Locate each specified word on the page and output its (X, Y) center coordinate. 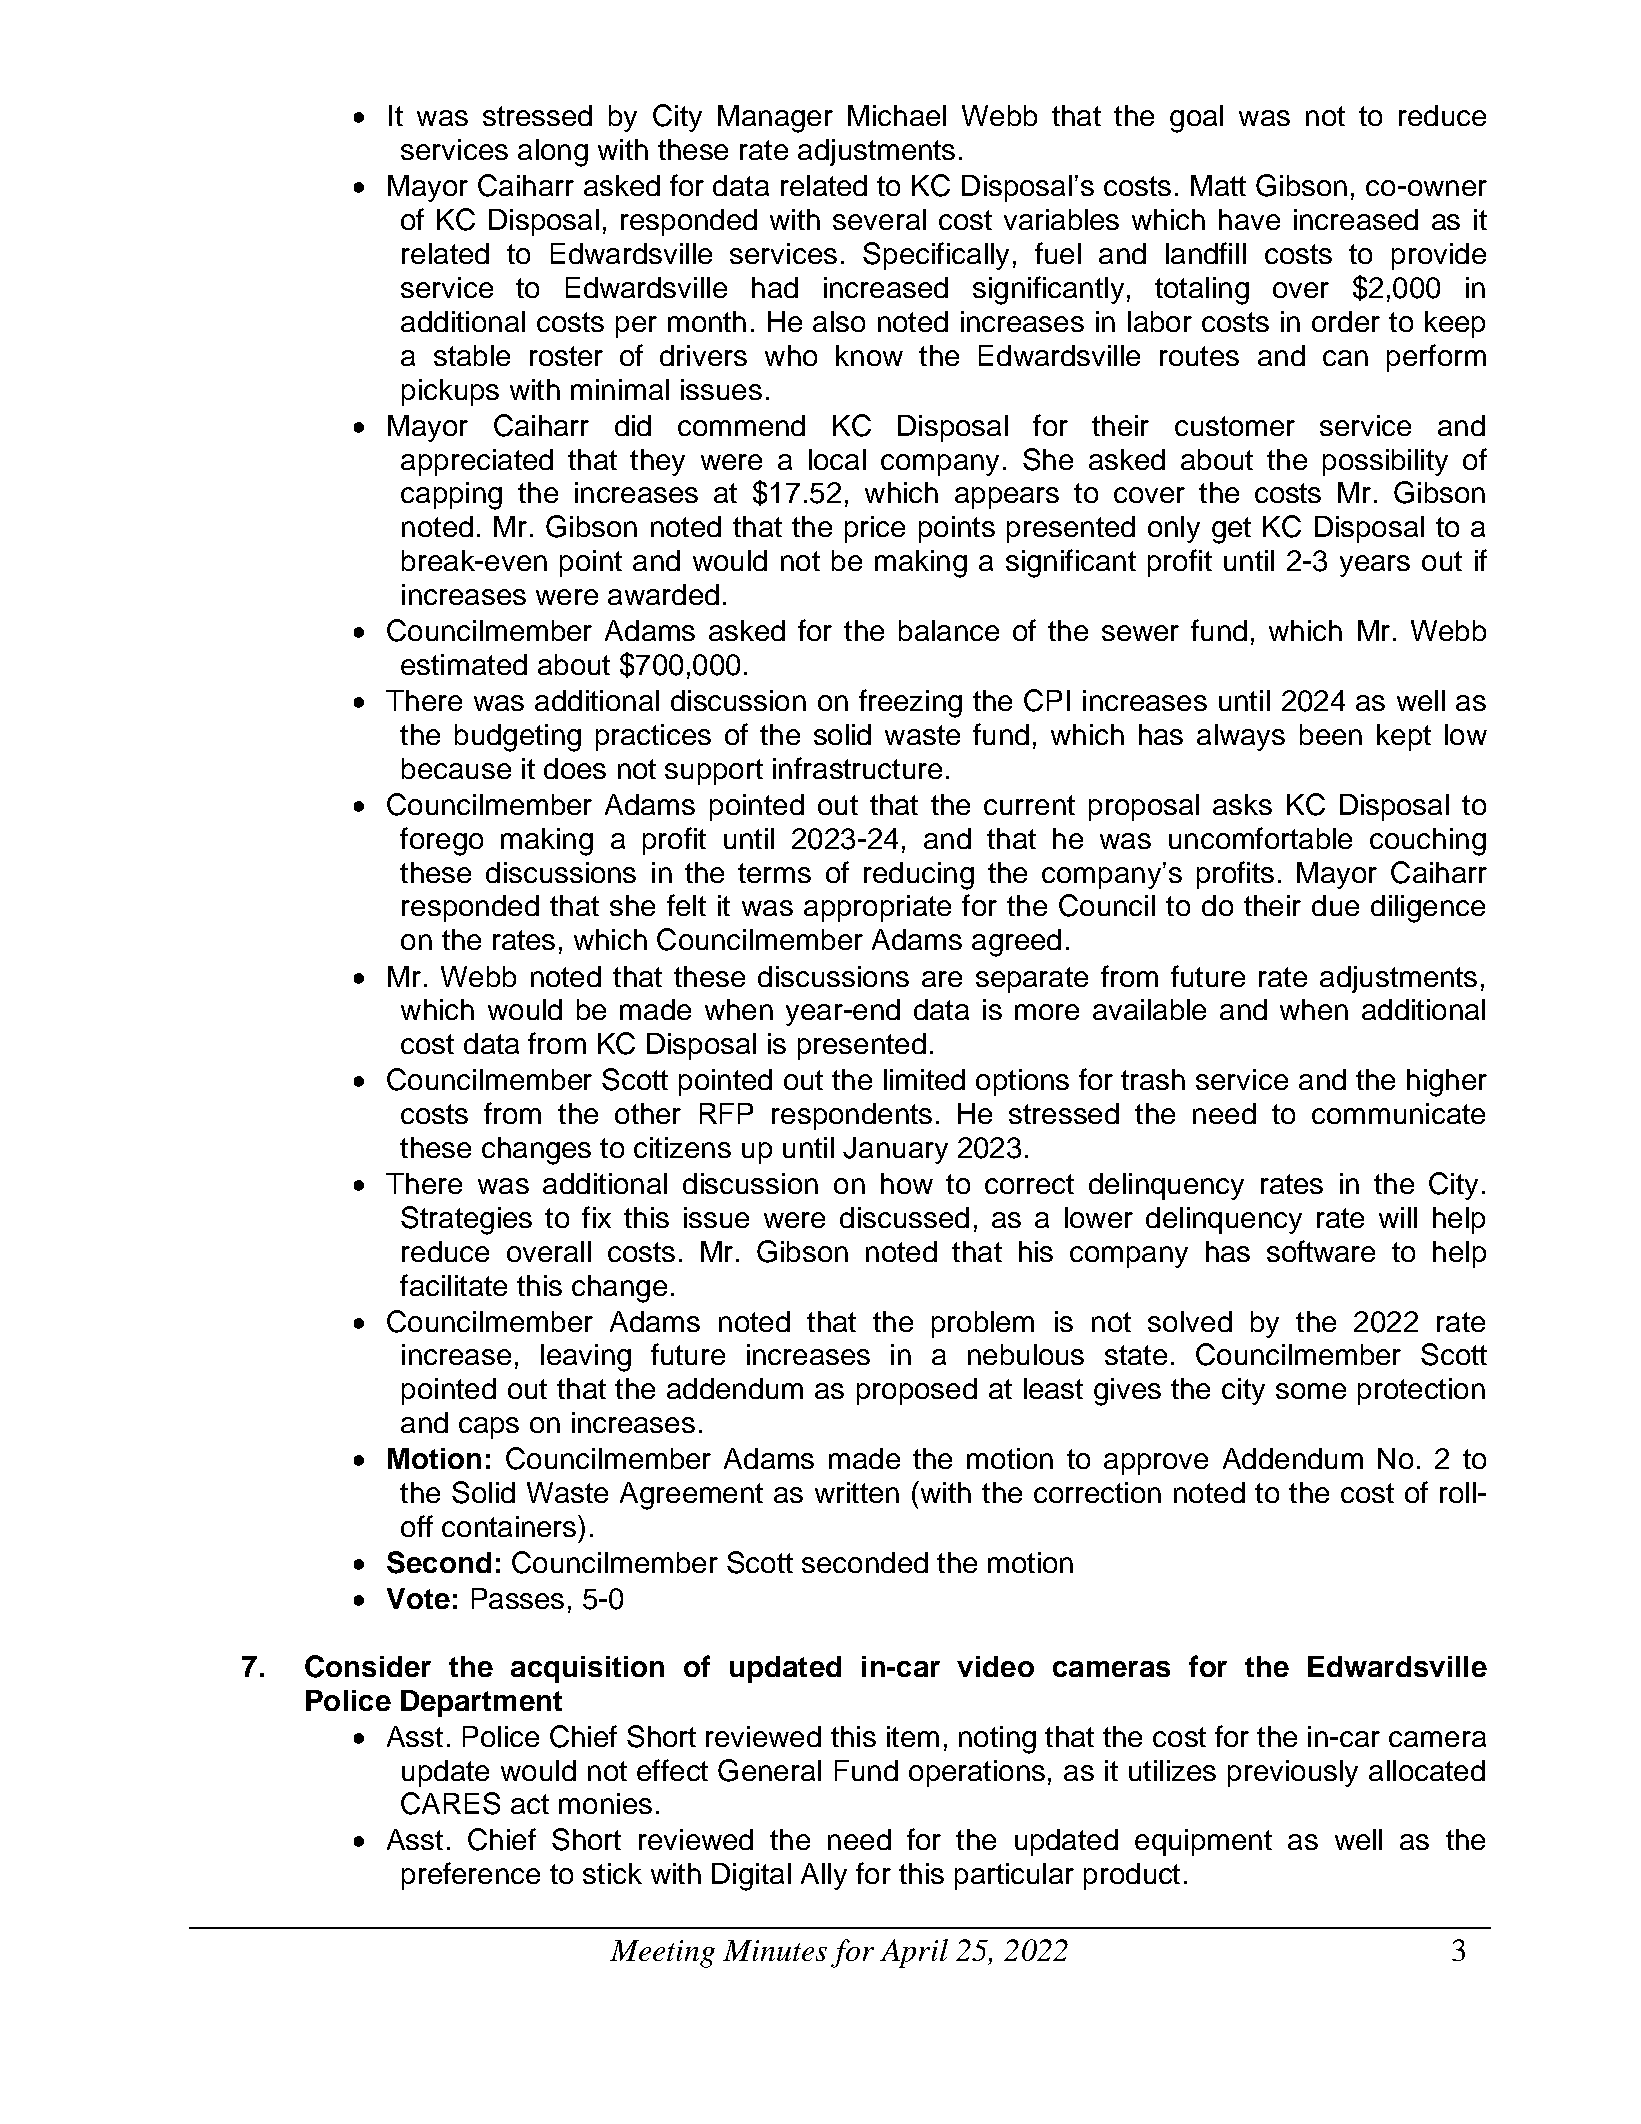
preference (471, 1876)
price (875, 529)
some (1311, 1391)
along (553, 153)
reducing (919, 876)
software (1321, 1251)
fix (596, 1217)
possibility (1385, 462)
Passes (518, 1598)
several (879, 219)
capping (451, 496)
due (1335, 905)
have (1249, 219)
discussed (904, 1217)
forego (441, 841)
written (857, 1492)
